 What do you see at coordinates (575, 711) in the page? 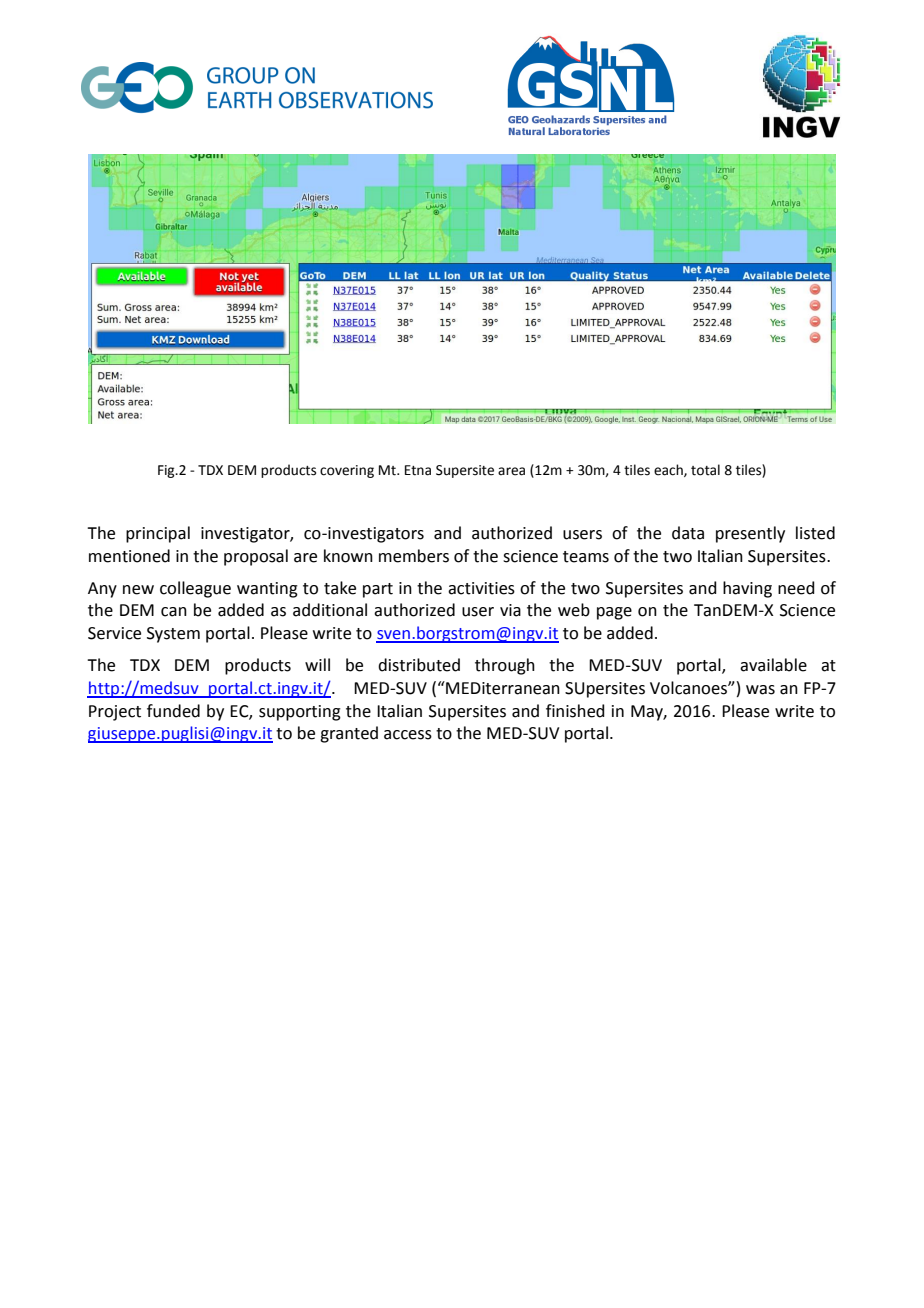
I see `finished` at bounding box center [575, 711].
